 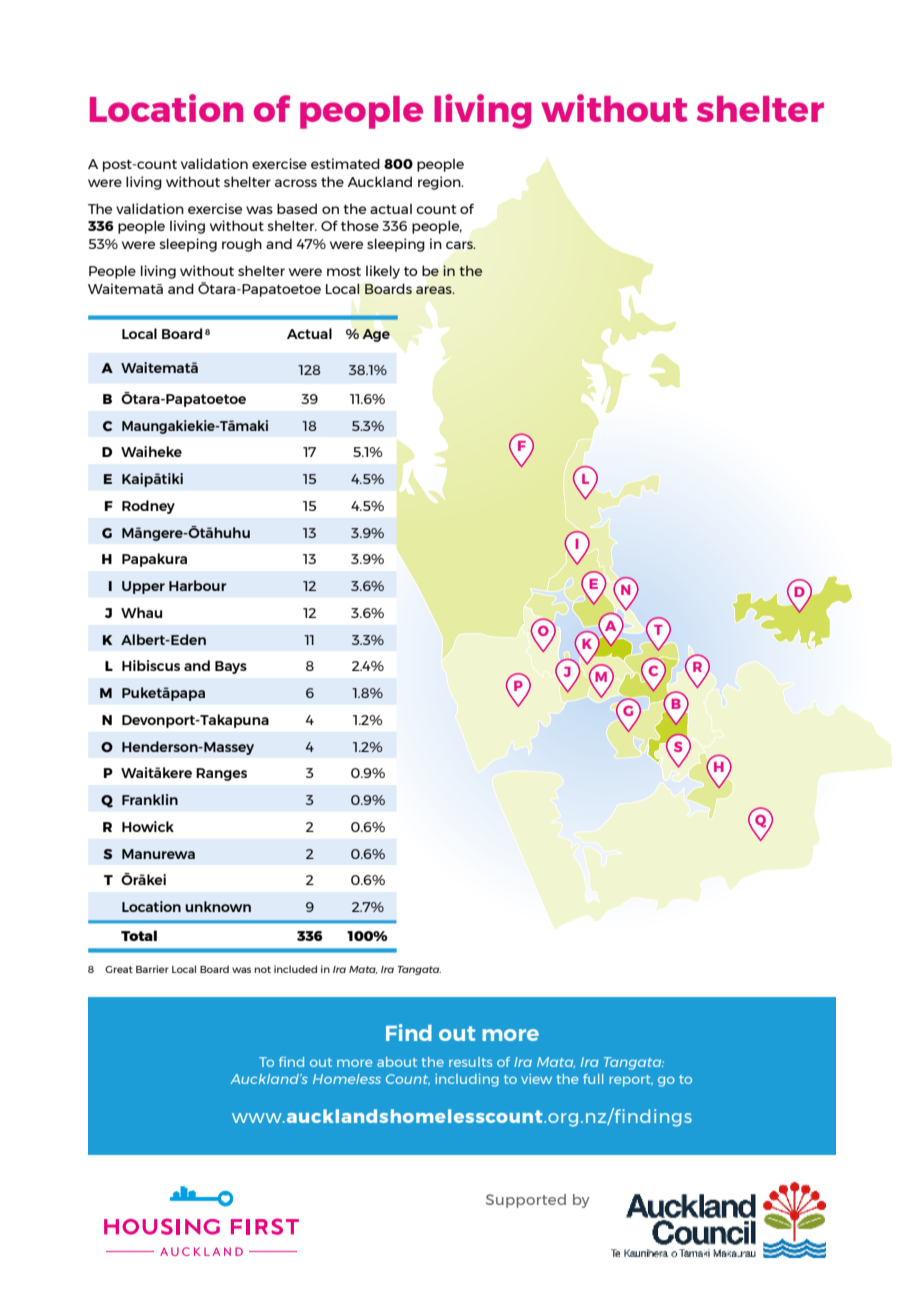 I want to click on Bays, so click(x=231, y=667).
